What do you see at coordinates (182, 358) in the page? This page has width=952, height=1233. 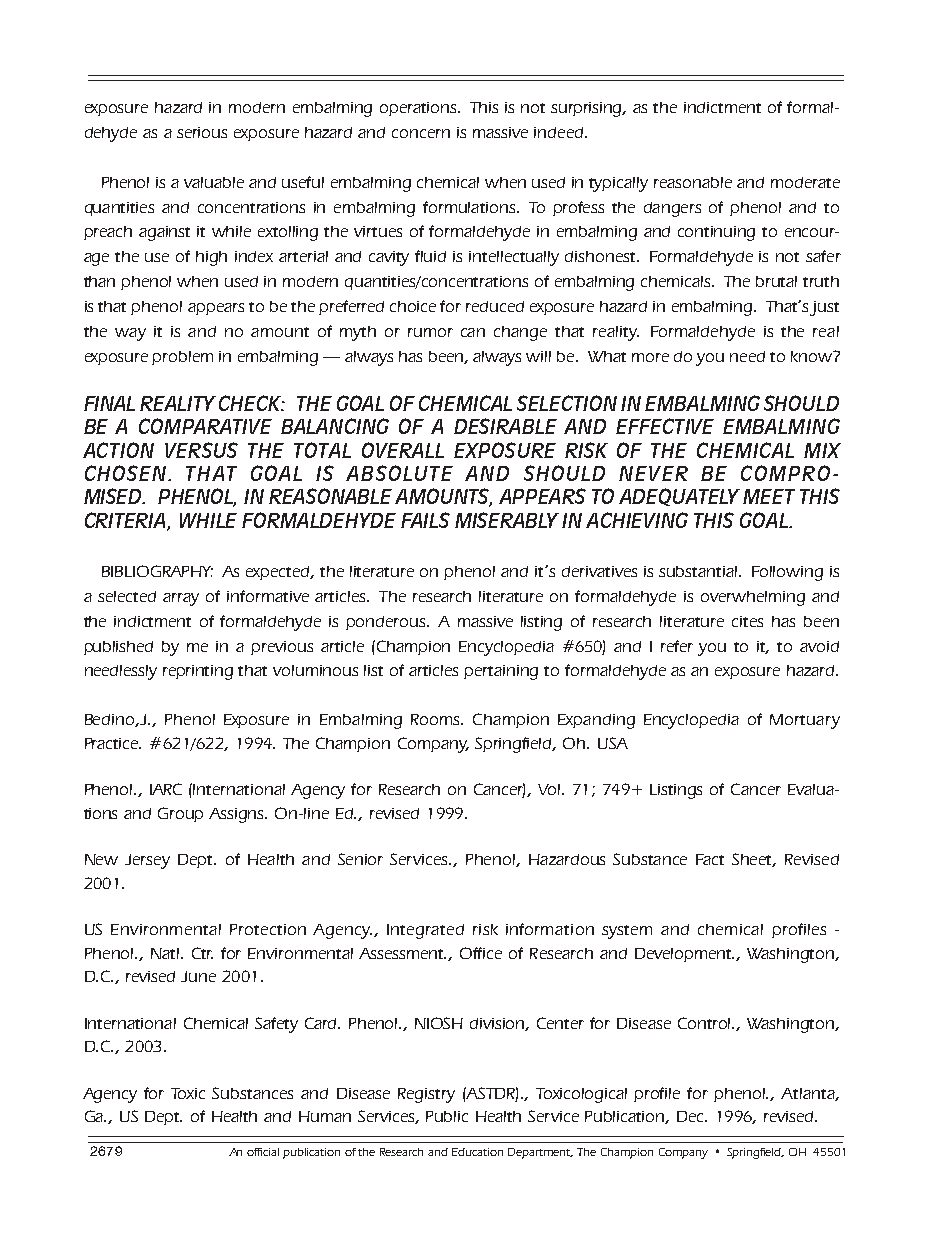 I see `problem` at bounding box center [182, 358].
